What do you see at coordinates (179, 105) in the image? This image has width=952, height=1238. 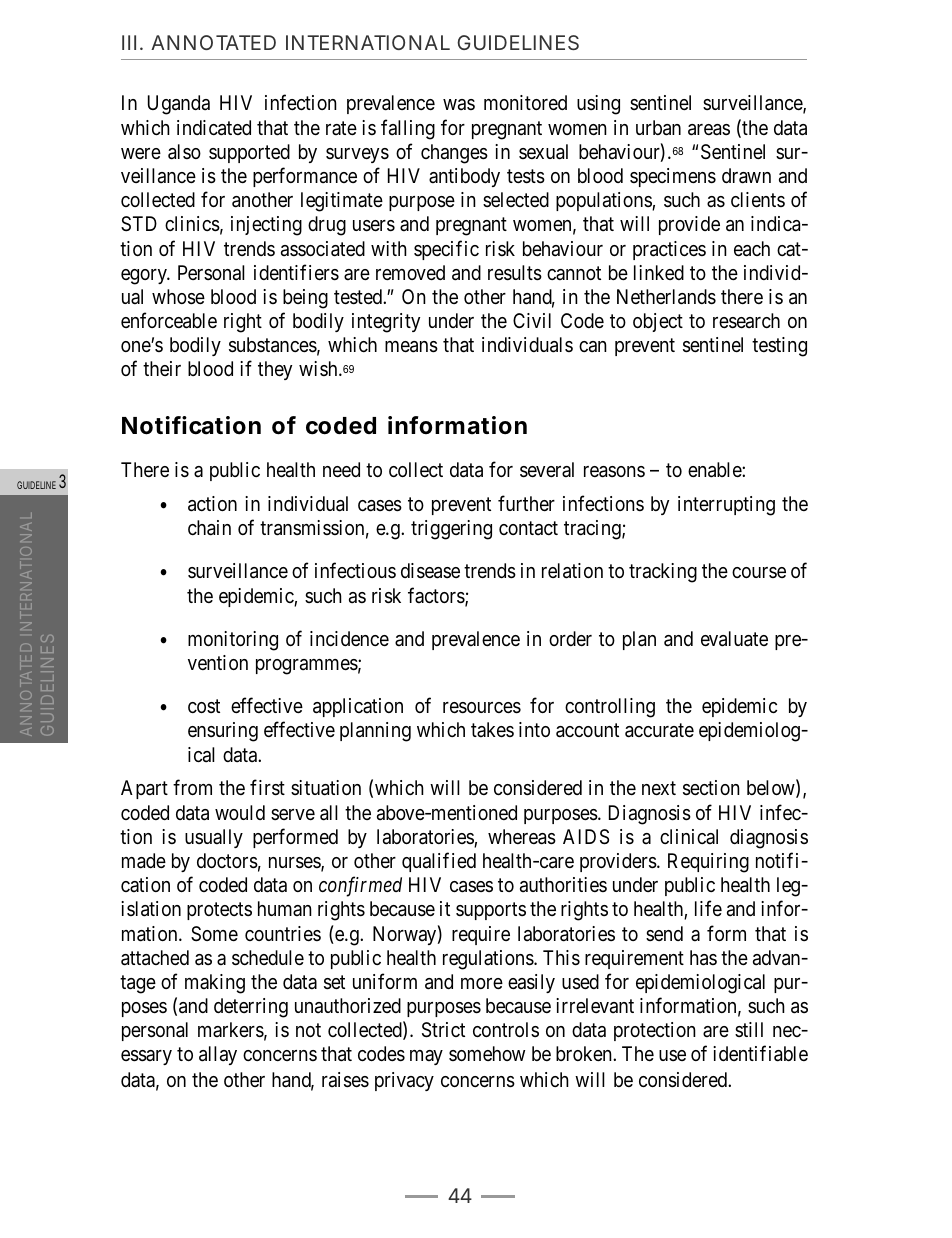 I see `Uganda` at bounding box center [179, 105].
